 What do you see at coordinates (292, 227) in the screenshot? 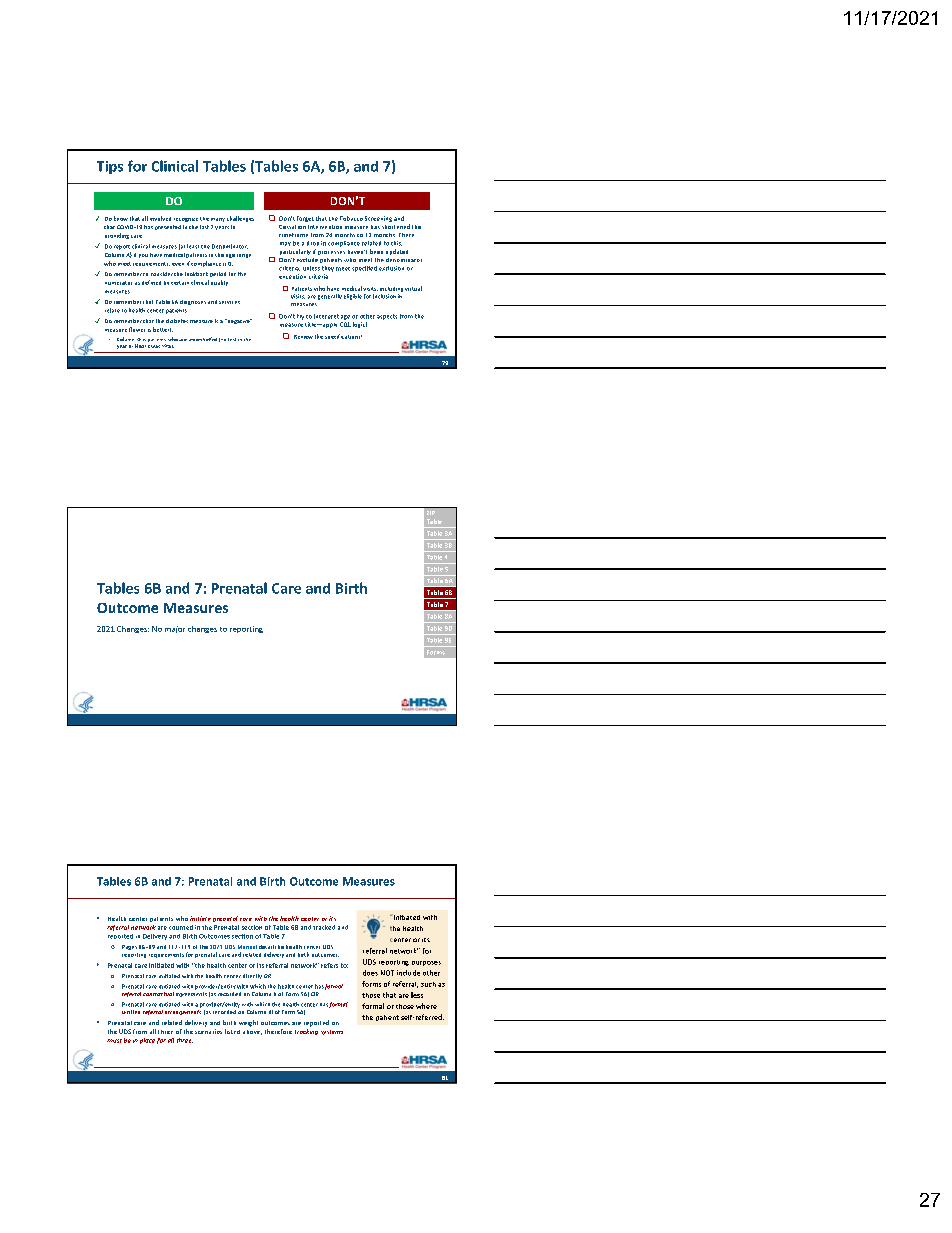
I see `Cessation` at bounding box center [292, 227].
